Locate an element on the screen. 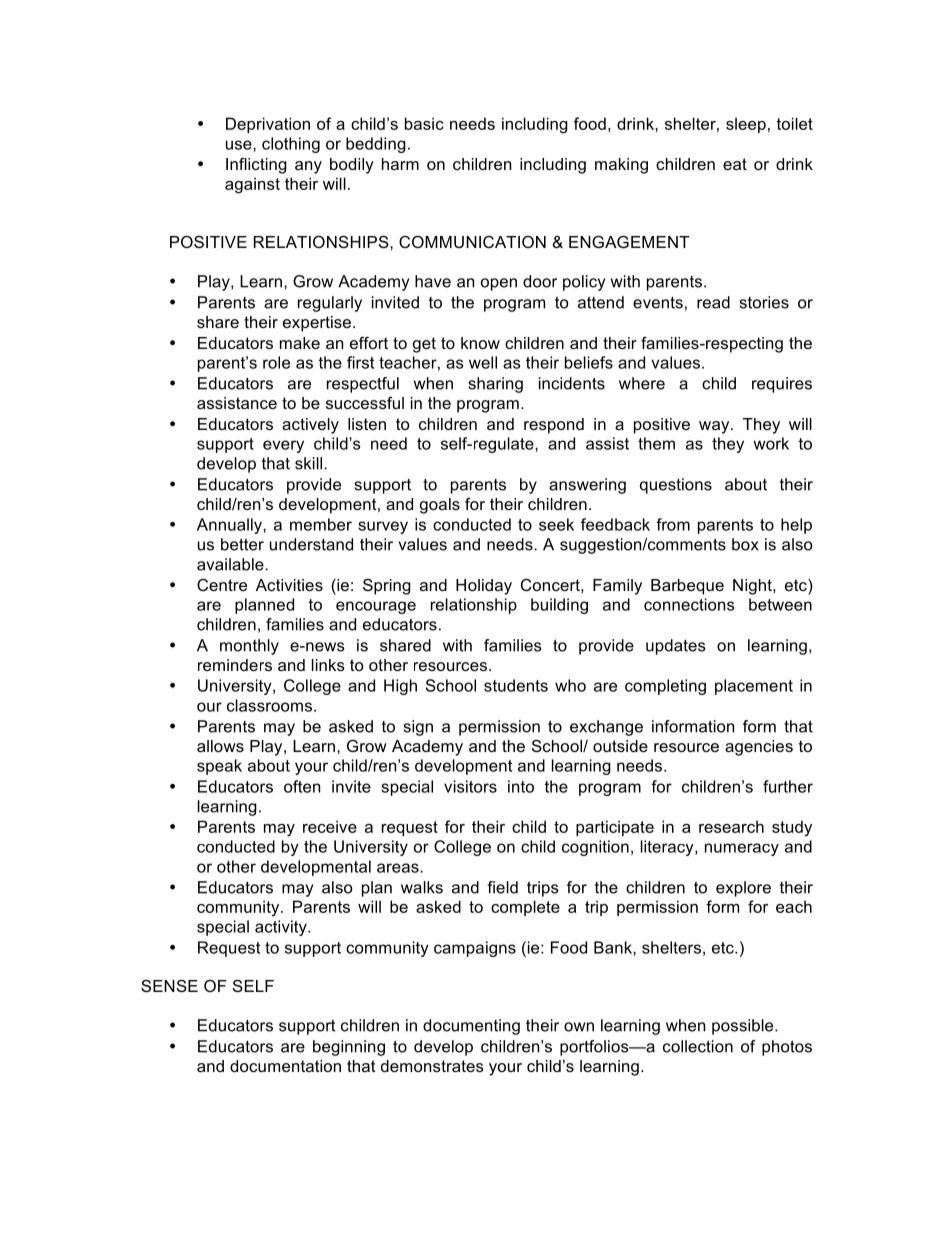  Centre is located at coordinates (222, 585).
